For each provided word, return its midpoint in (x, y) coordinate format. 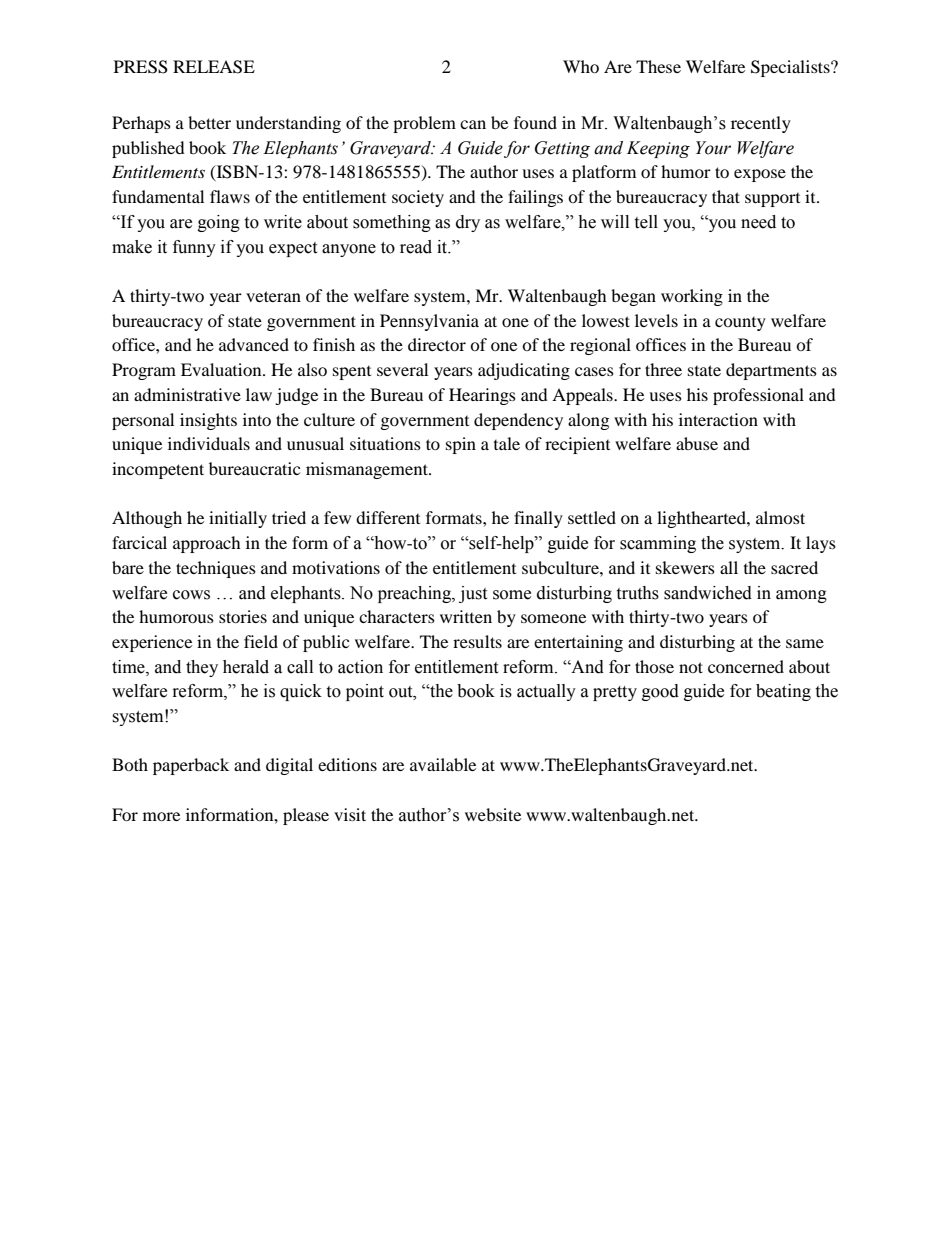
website (493, 814)
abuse (697, 443)
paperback (191, 766)
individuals (209, 443)
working (692, 297)
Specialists (791, 68)
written (466, 616)
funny (194, 248)
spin (461, 445)
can (473, 124)
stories (243, 616)
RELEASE (214, 67)
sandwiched (708, 593)
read (416, 247)
